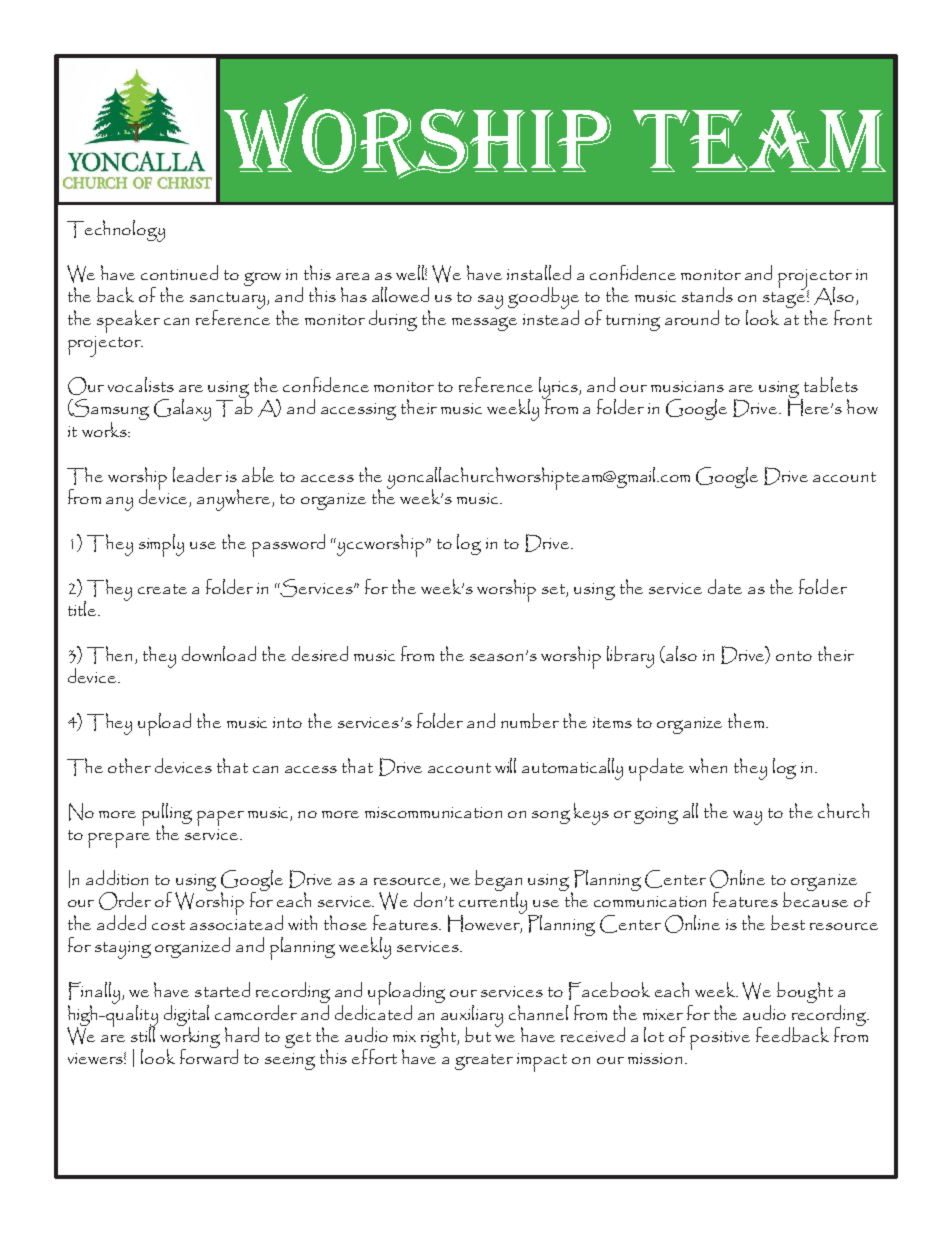 The height and width of the screenshot is (1233, 952). Describe the element at coordinates (784, 300) in the screenshot. I see `stage` at that location.
